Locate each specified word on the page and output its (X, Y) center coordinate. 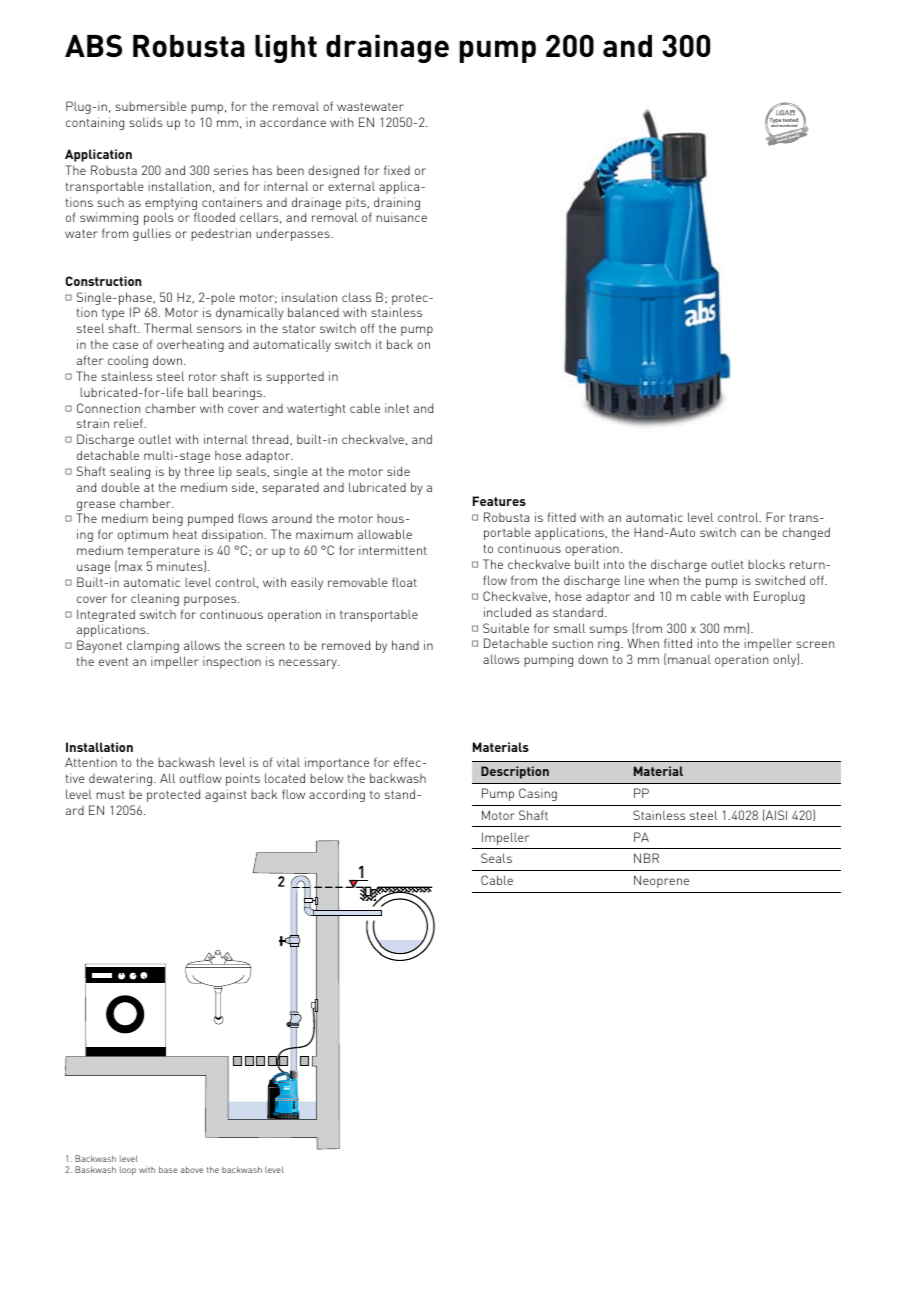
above (192, 1169)
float (404, 582)
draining (397, 205)
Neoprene (661, 881)
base (168, 1169)
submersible (151, 106)
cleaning (155, 599)
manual (689, 659)
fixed (397, 170)
